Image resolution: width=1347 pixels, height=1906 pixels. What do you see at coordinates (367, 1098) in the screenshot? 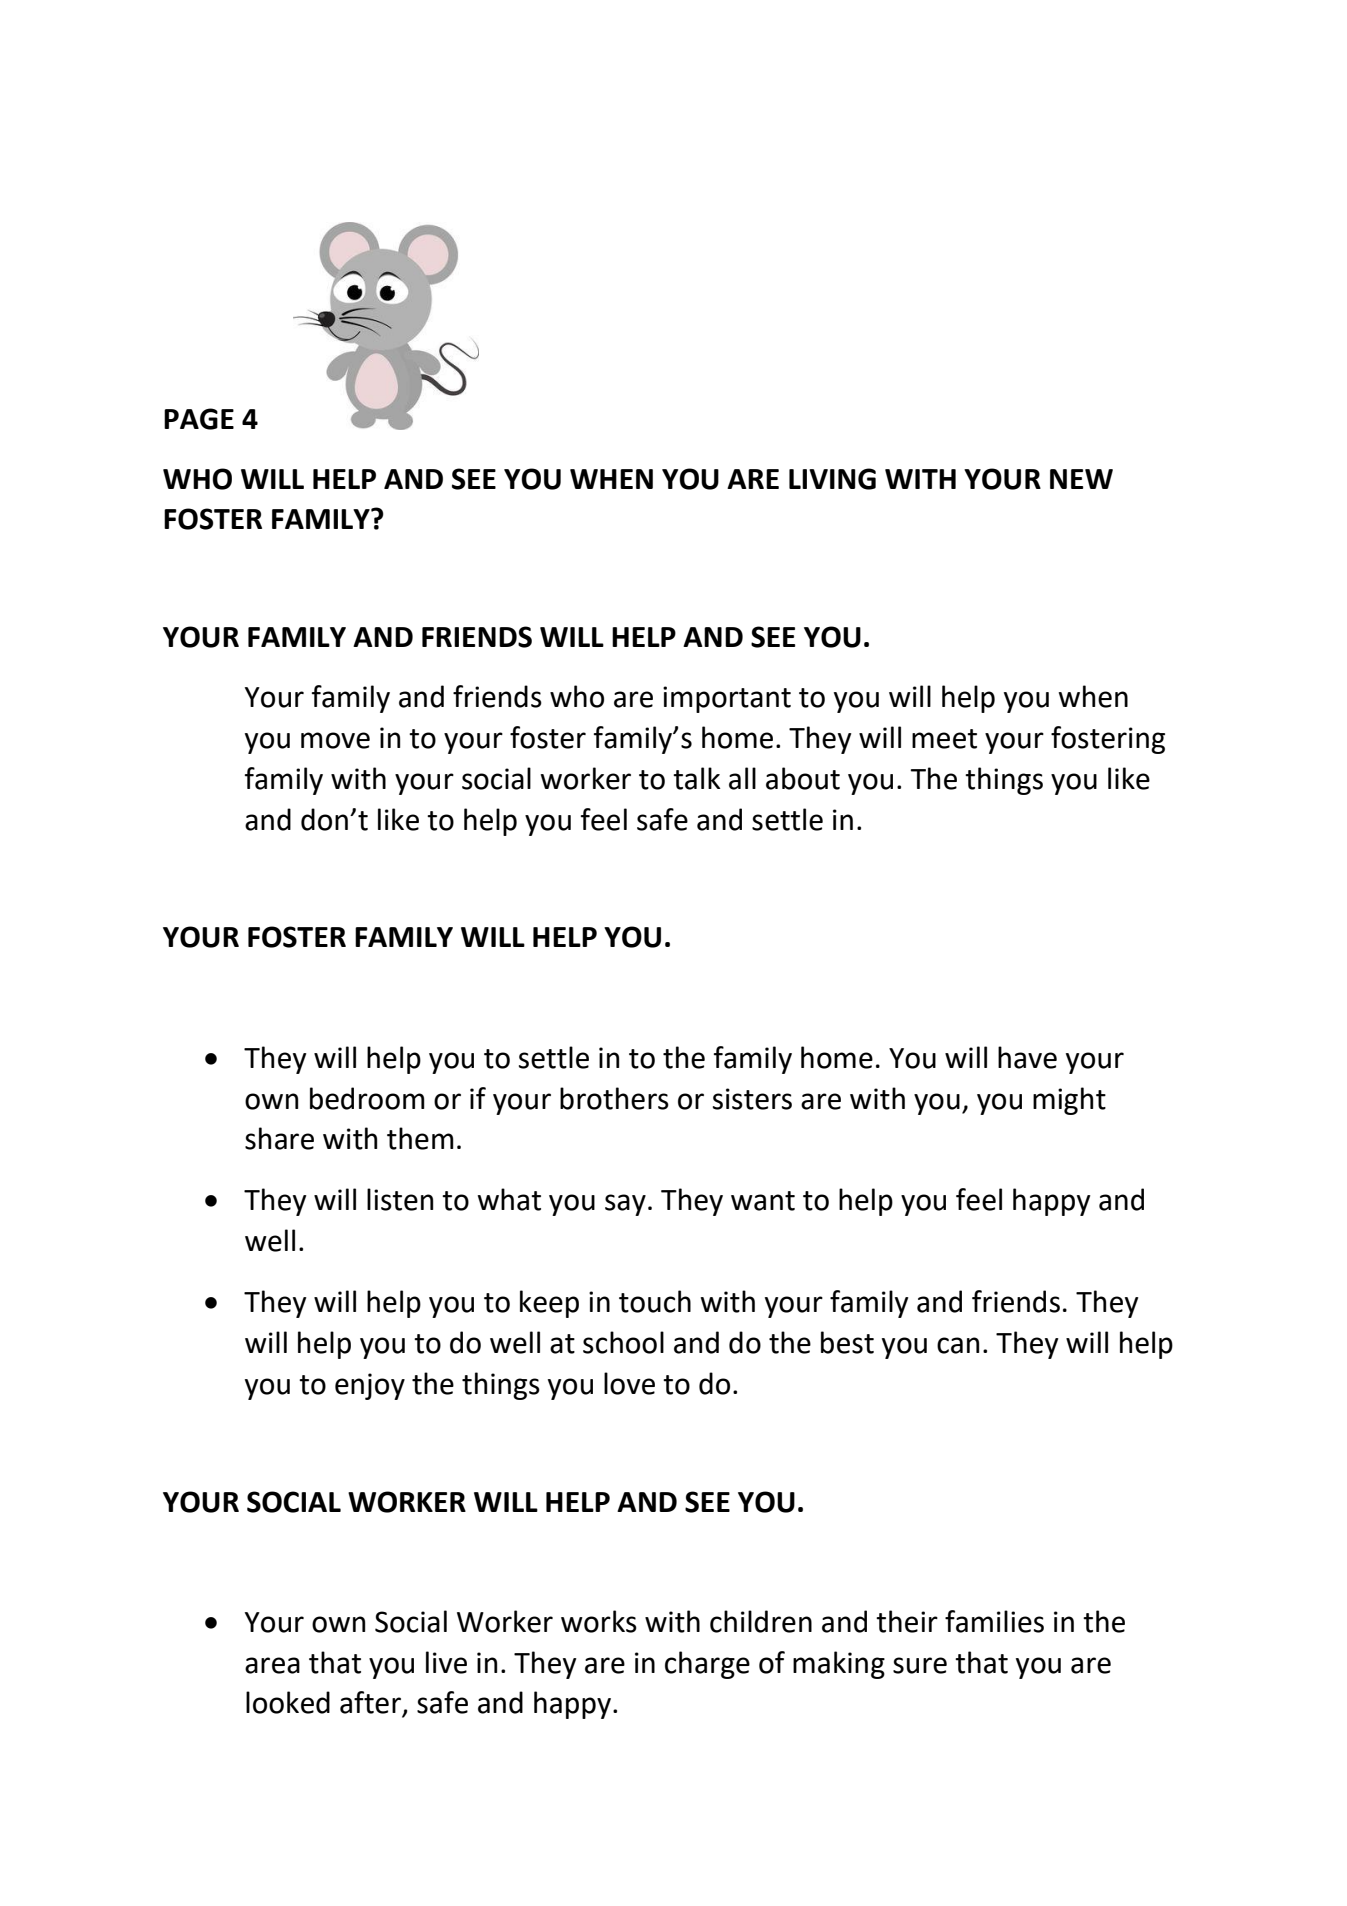
I see `bedroom` at bounding box center [367, 1098].
